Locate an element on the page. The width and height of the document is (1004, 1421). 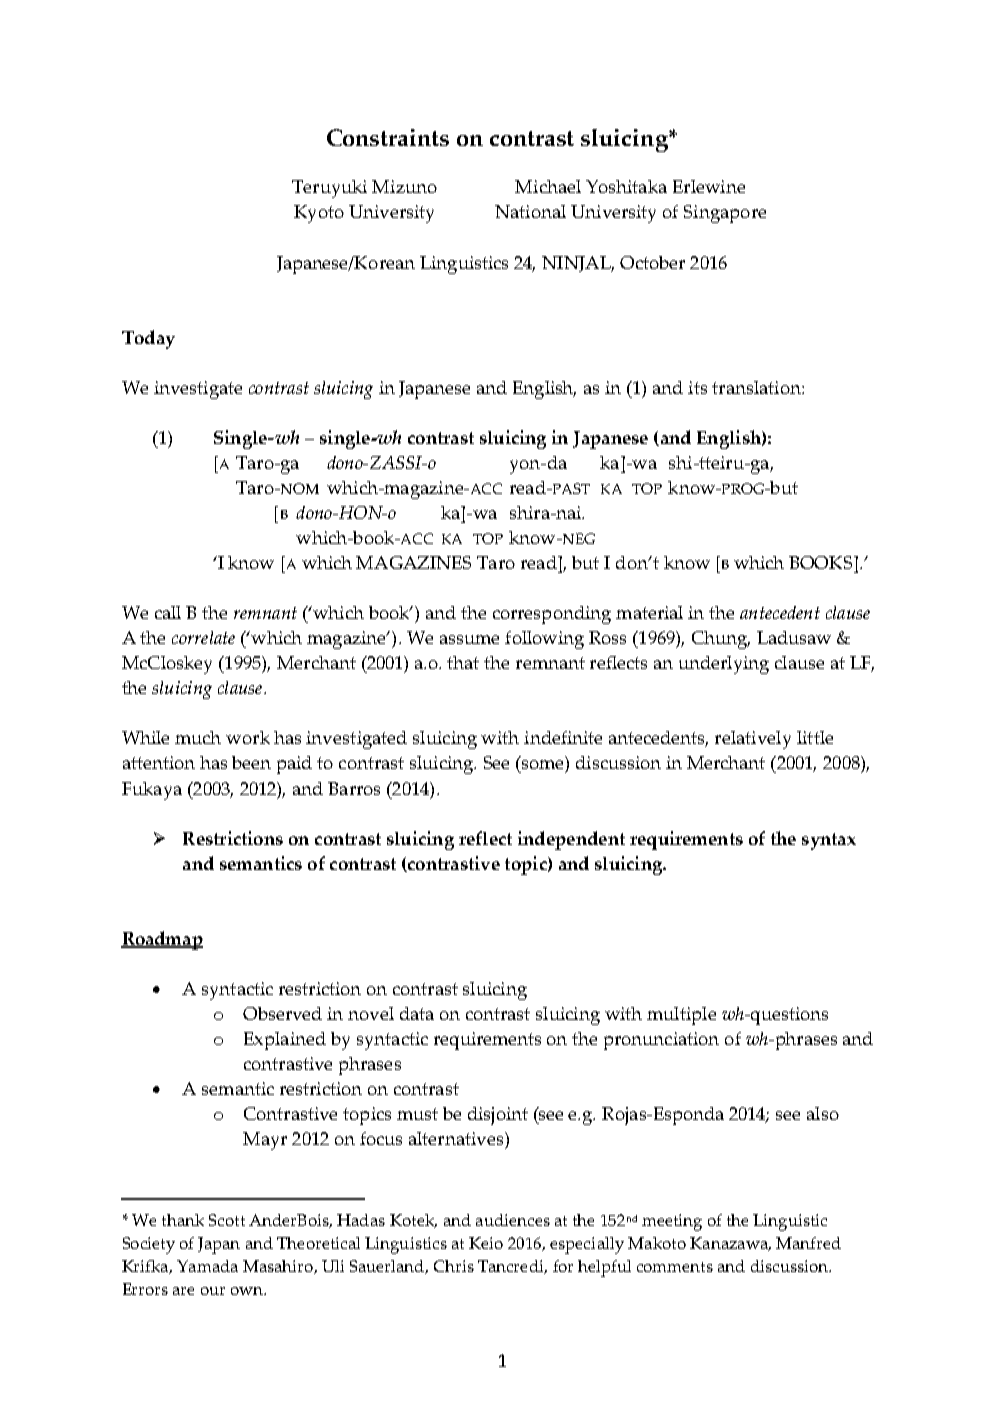
Singapore is located at coordinates (725, 214).
